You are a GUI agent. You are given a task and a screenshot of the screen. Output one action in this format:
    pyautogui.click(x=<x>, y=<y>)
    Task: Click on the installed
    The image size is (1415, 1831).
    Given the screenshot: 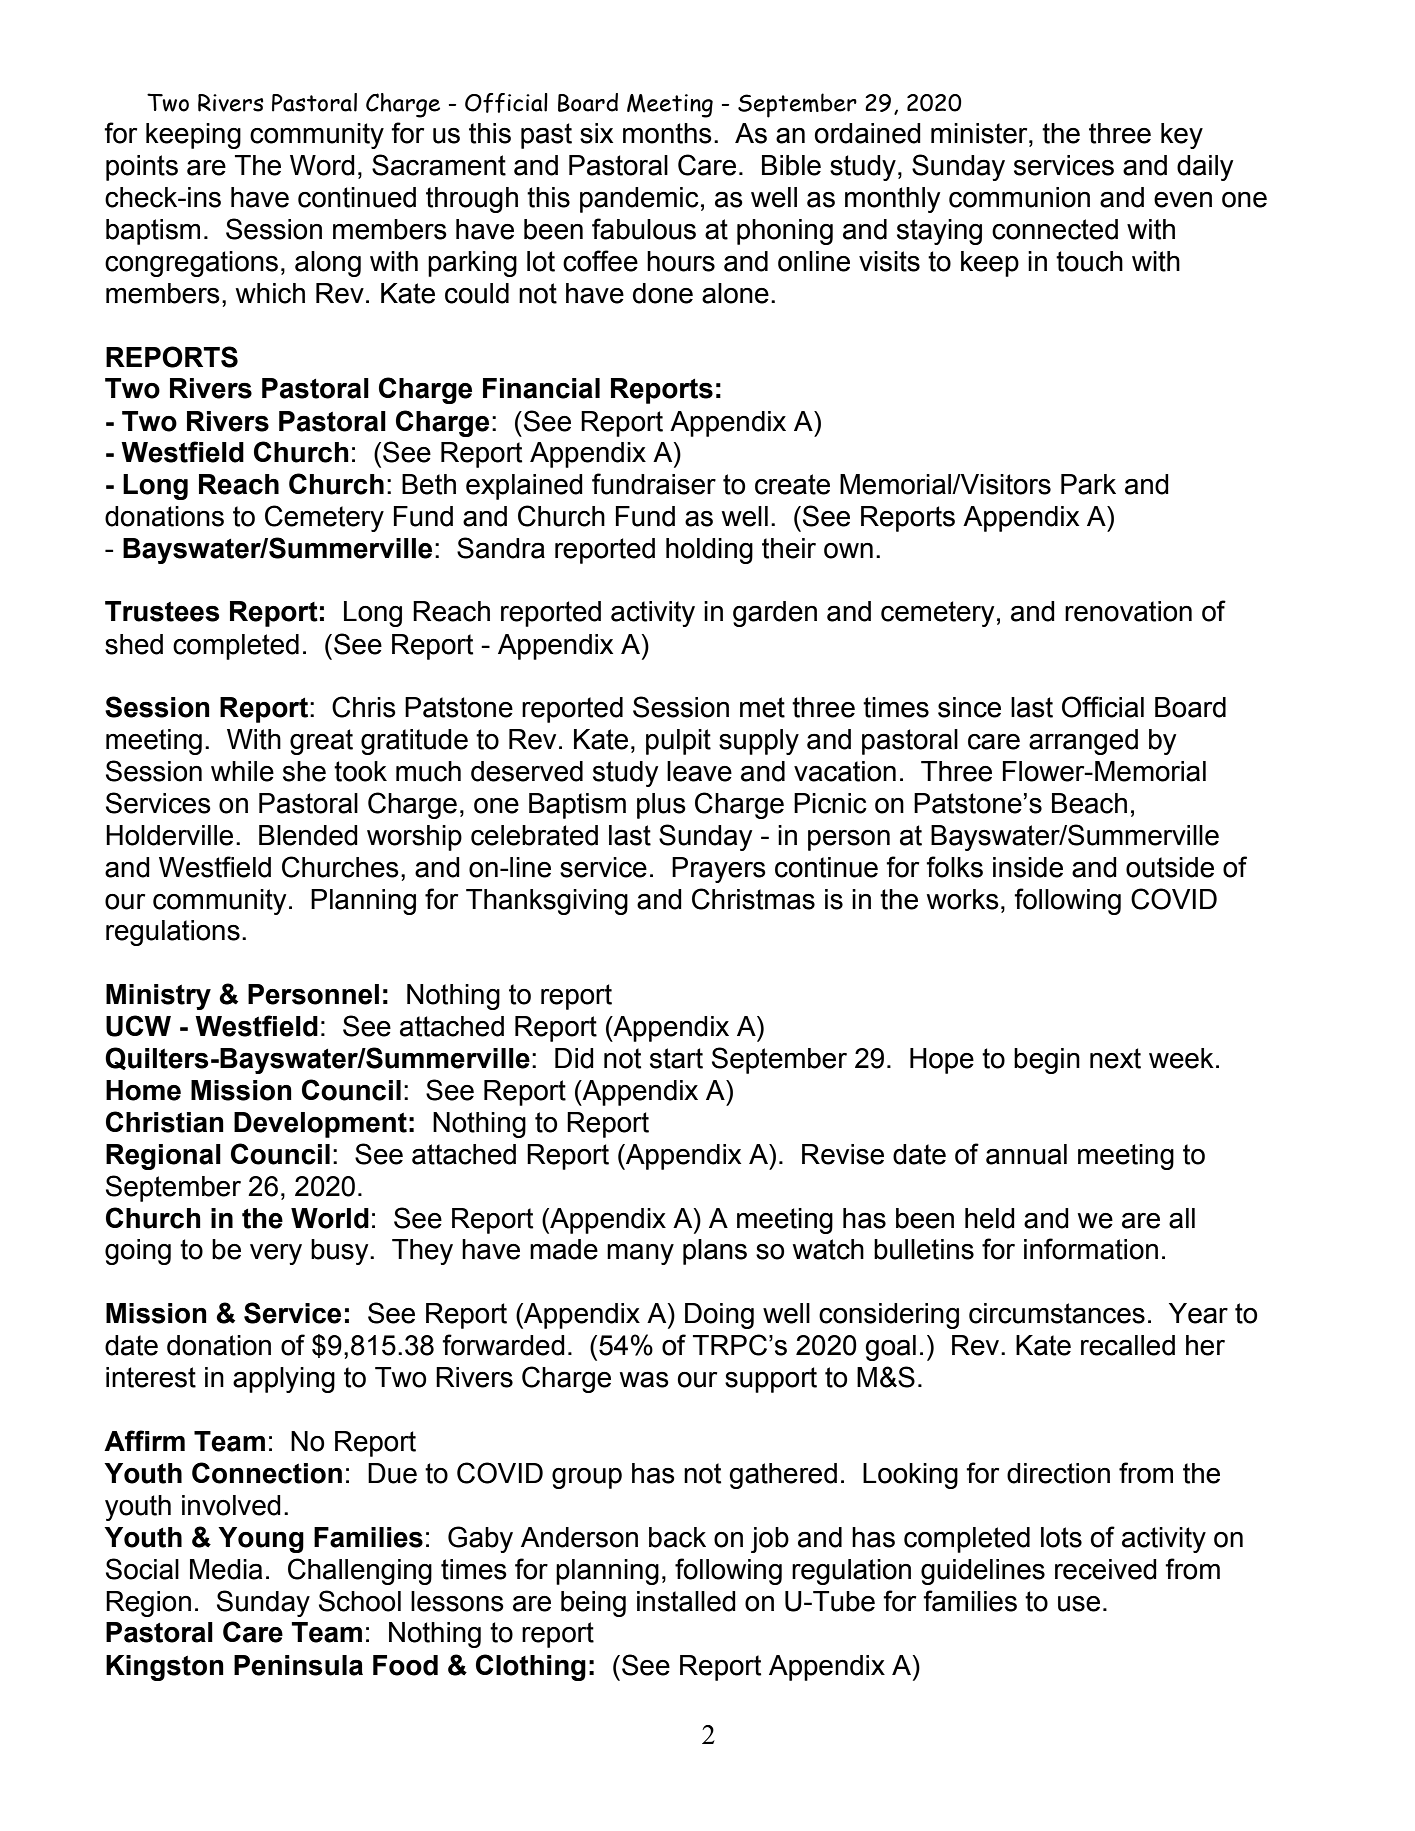 What is the action you would take?
    pyautogui.click(x=686, y=1601)
